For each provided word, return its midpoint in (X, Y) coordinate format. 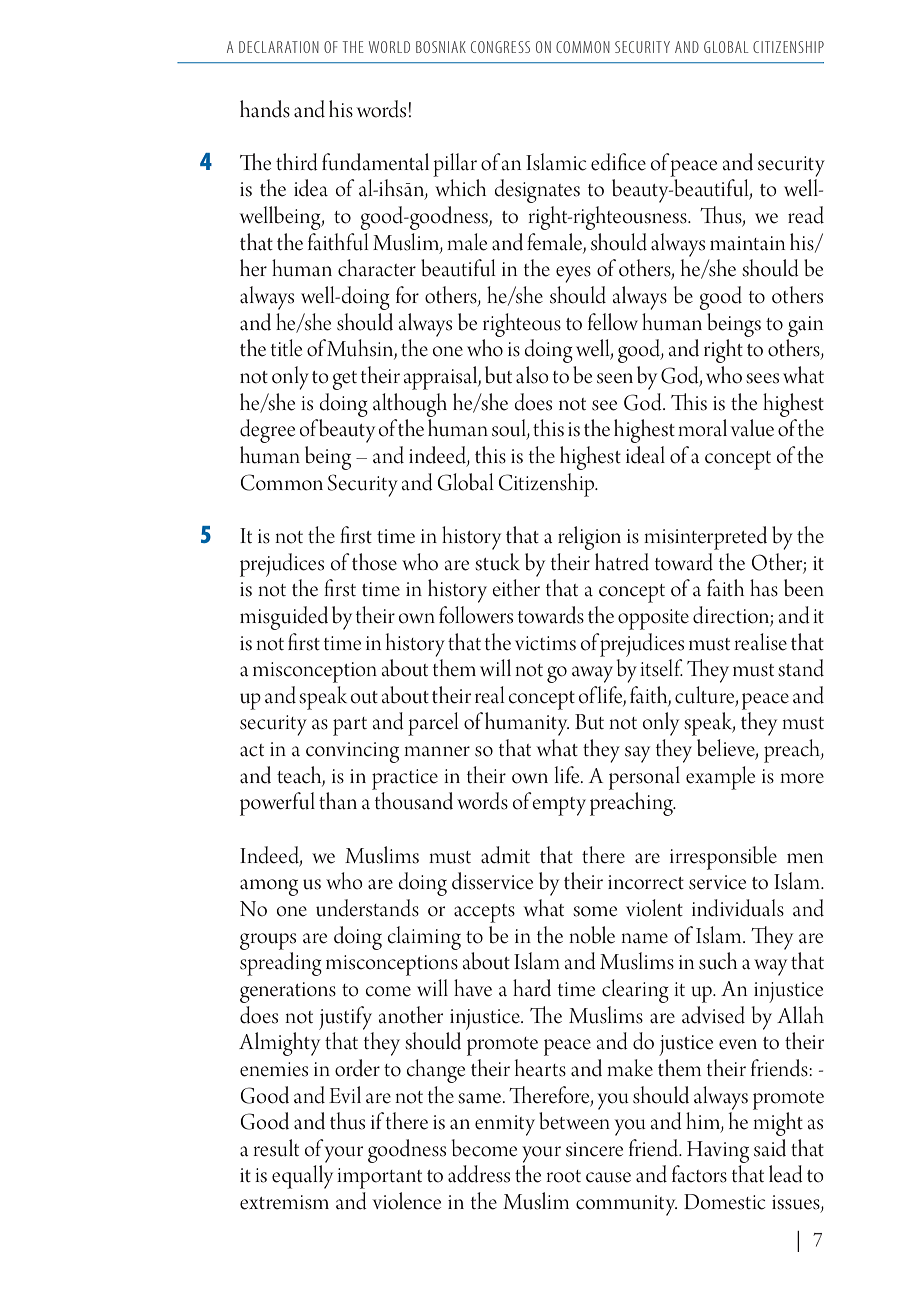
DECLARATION (279, 47)
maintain (747, 243)
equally (302, 1177)
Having (718, 1152)
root (563, 1176)
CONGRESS (500, 47)
